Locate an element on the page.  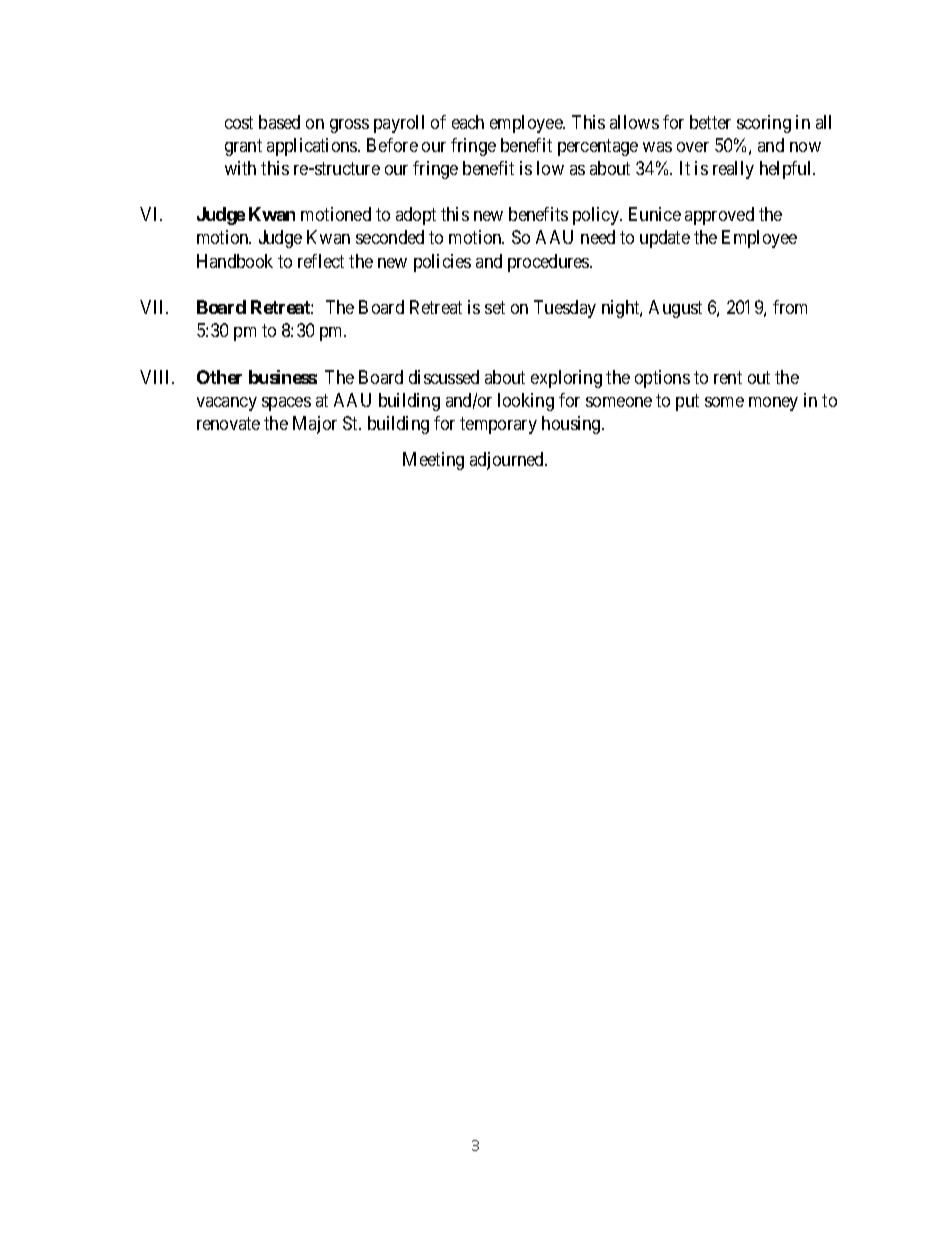
August is located at coordinates (675, 309).
